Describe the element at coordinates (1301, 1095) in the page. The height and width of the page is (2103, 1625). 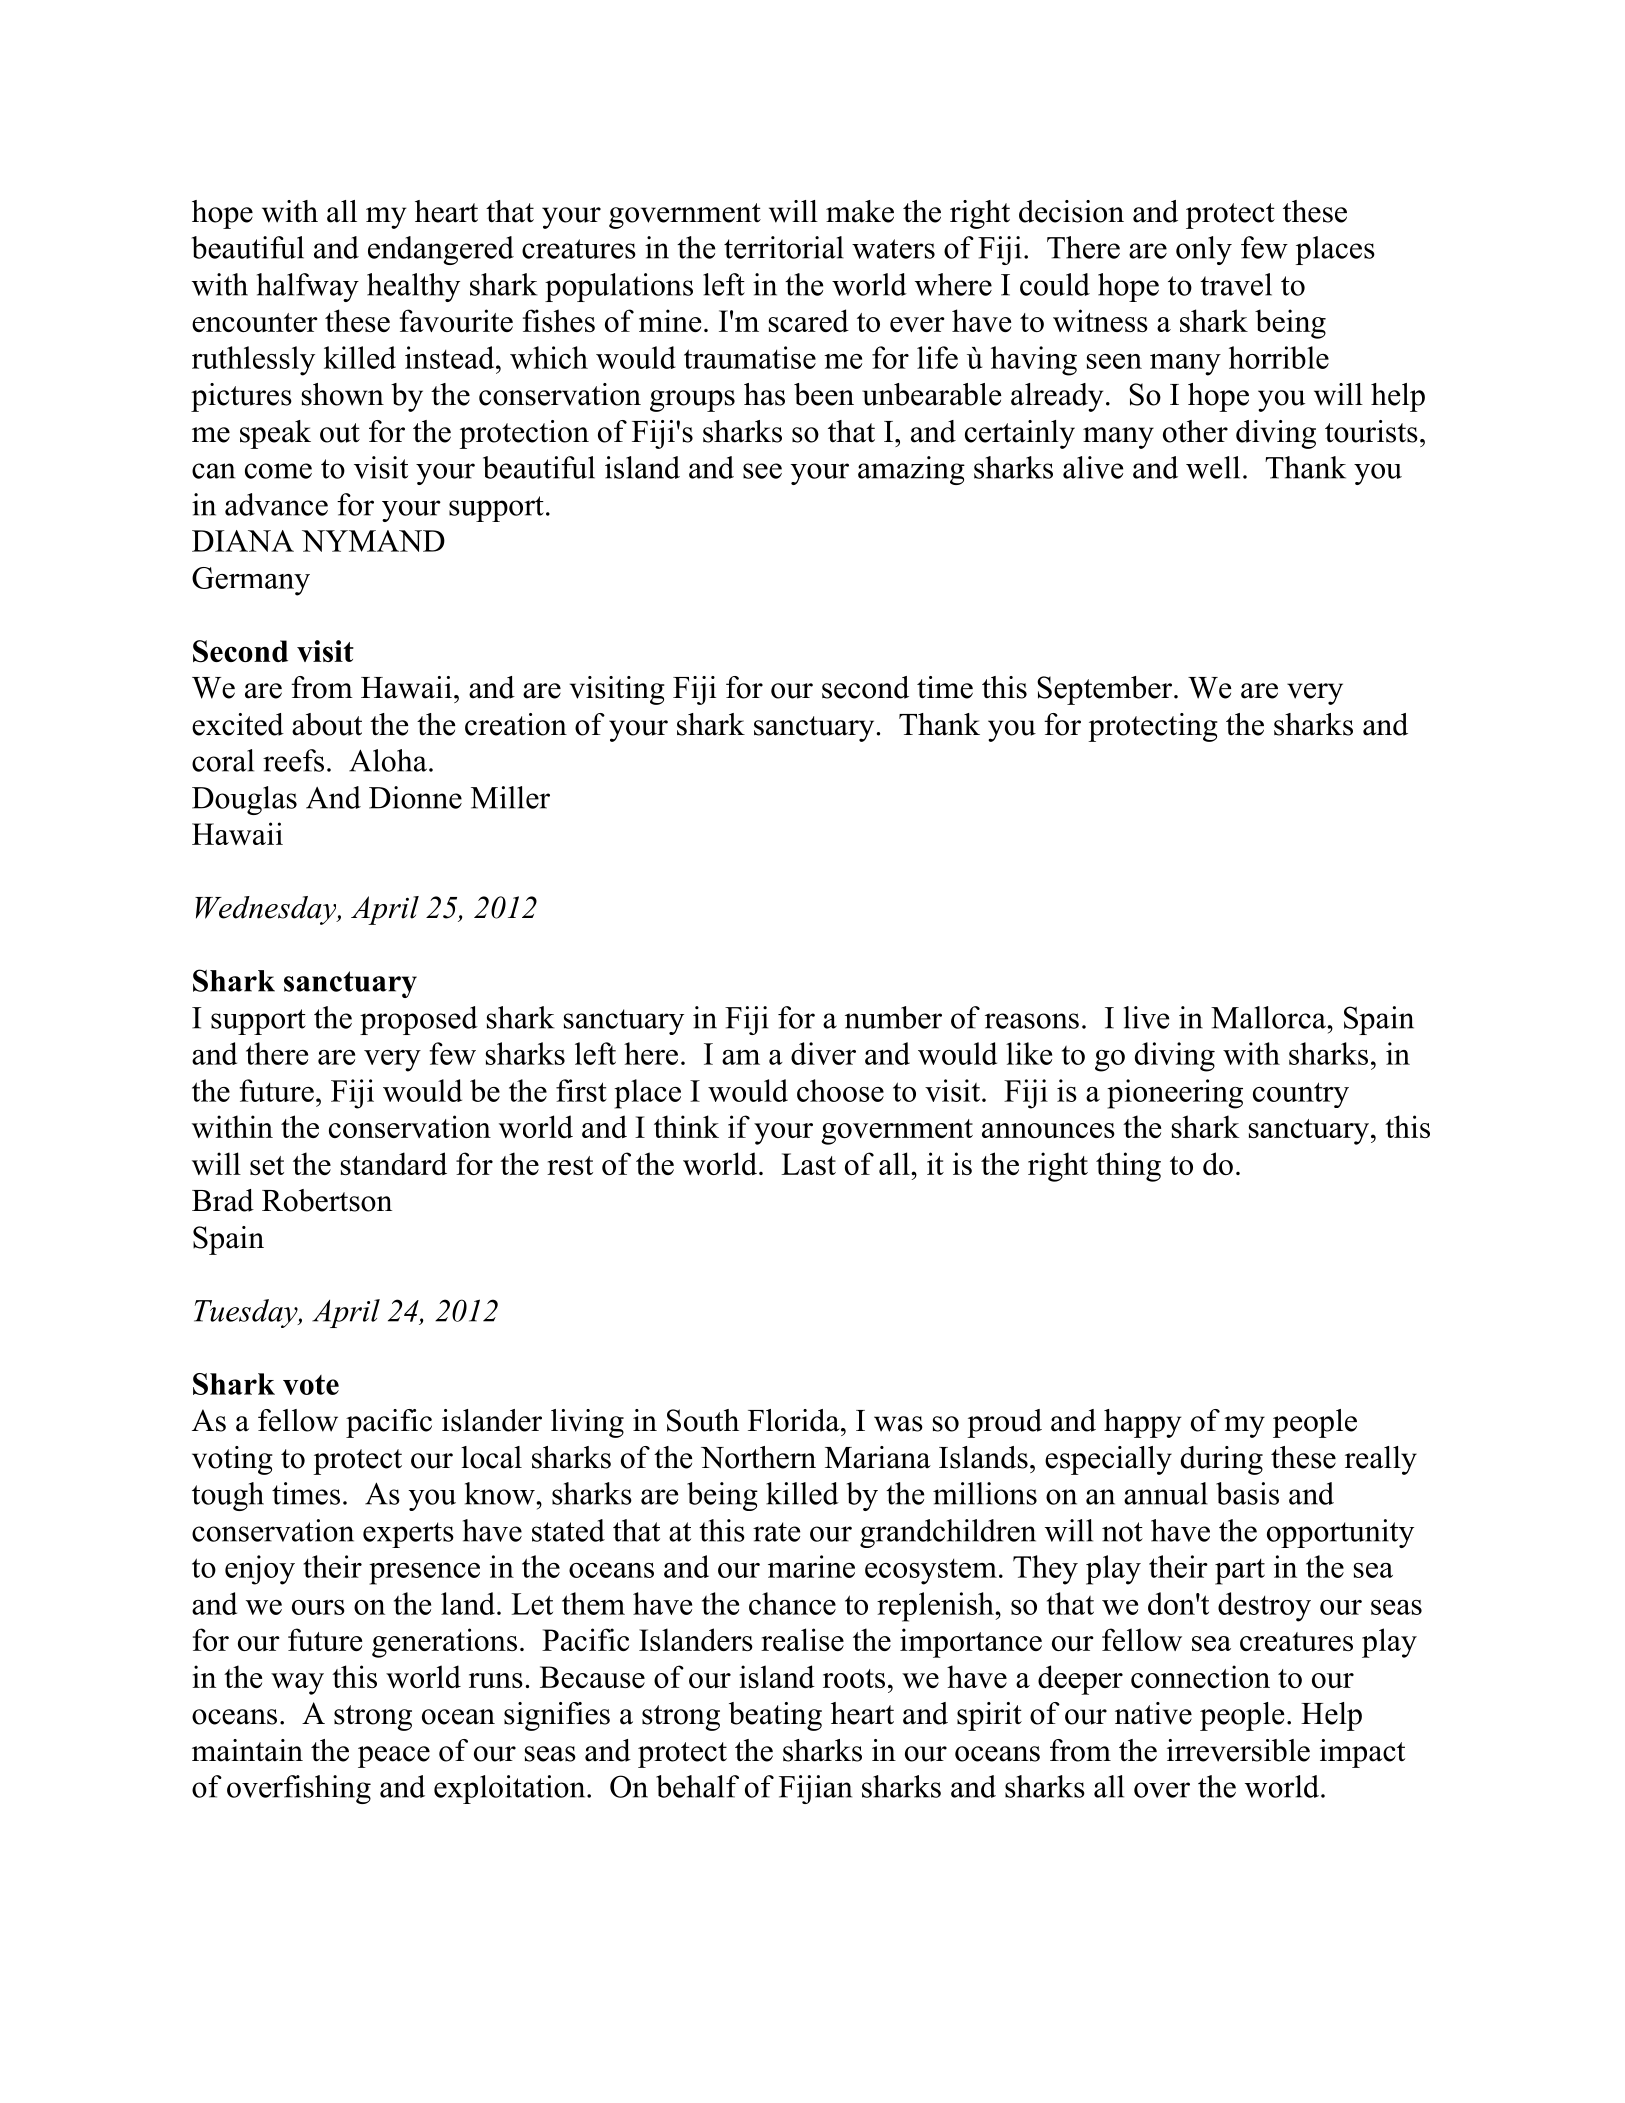
I see `country` at that location.
